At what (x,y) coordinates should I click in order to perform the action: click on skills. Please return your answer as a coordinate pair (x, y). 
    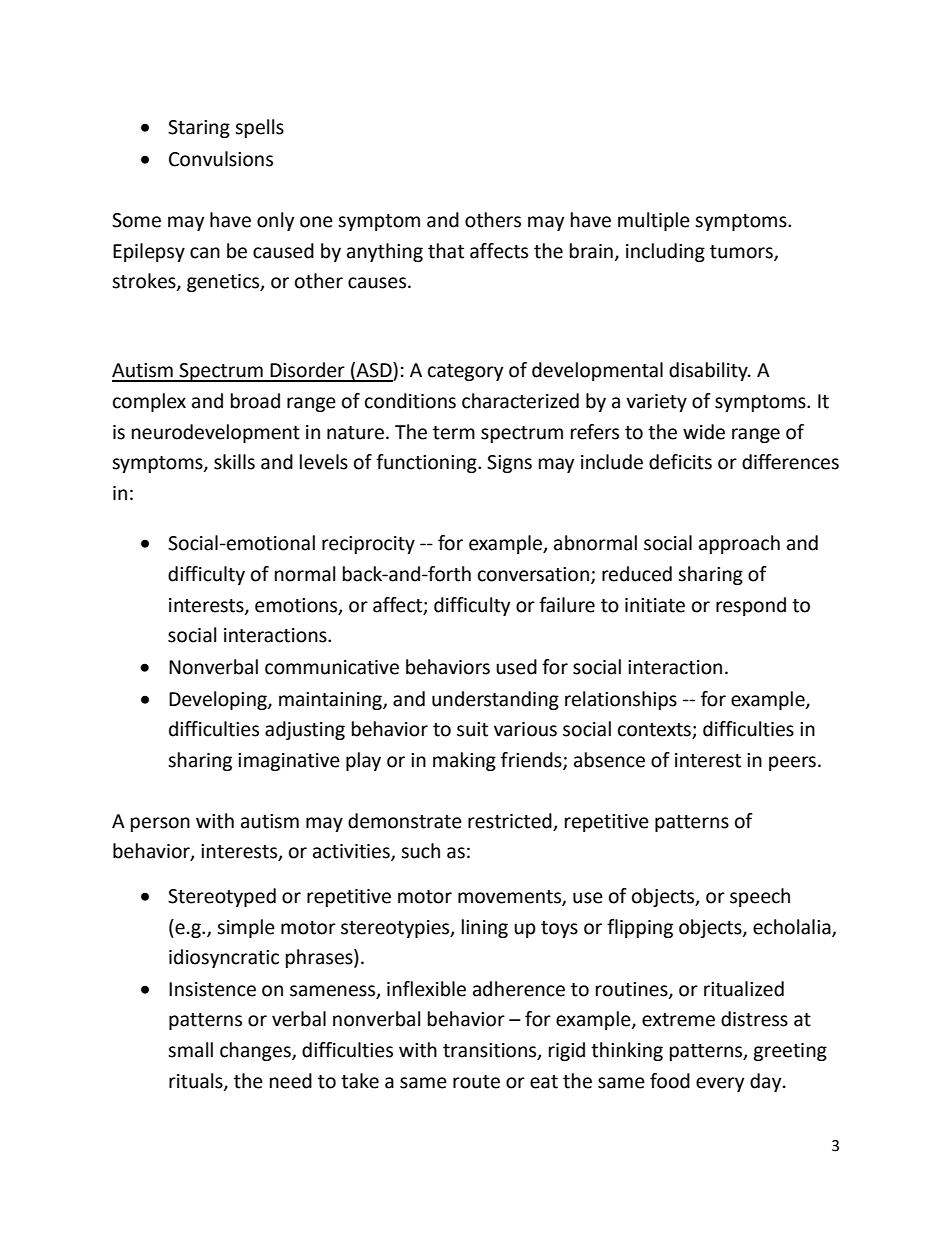
    Looking at the image, I should click on (234, 462).
